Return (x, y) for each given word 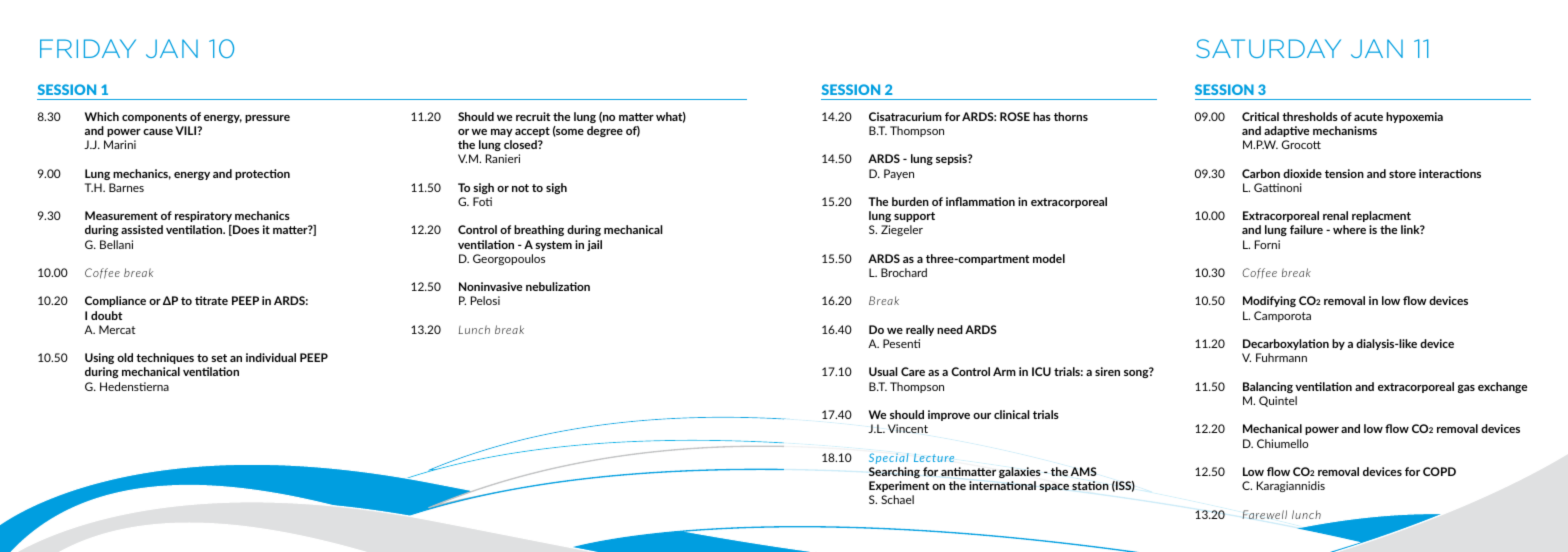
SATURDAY (1268, 48)
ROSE (1015, 116)
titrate (211, 300)
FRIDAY (88, 48)
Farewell (1265, 514)
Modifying (1269, 301)
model (1049, 258)
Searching (894, 472)
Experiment (899, 486)
